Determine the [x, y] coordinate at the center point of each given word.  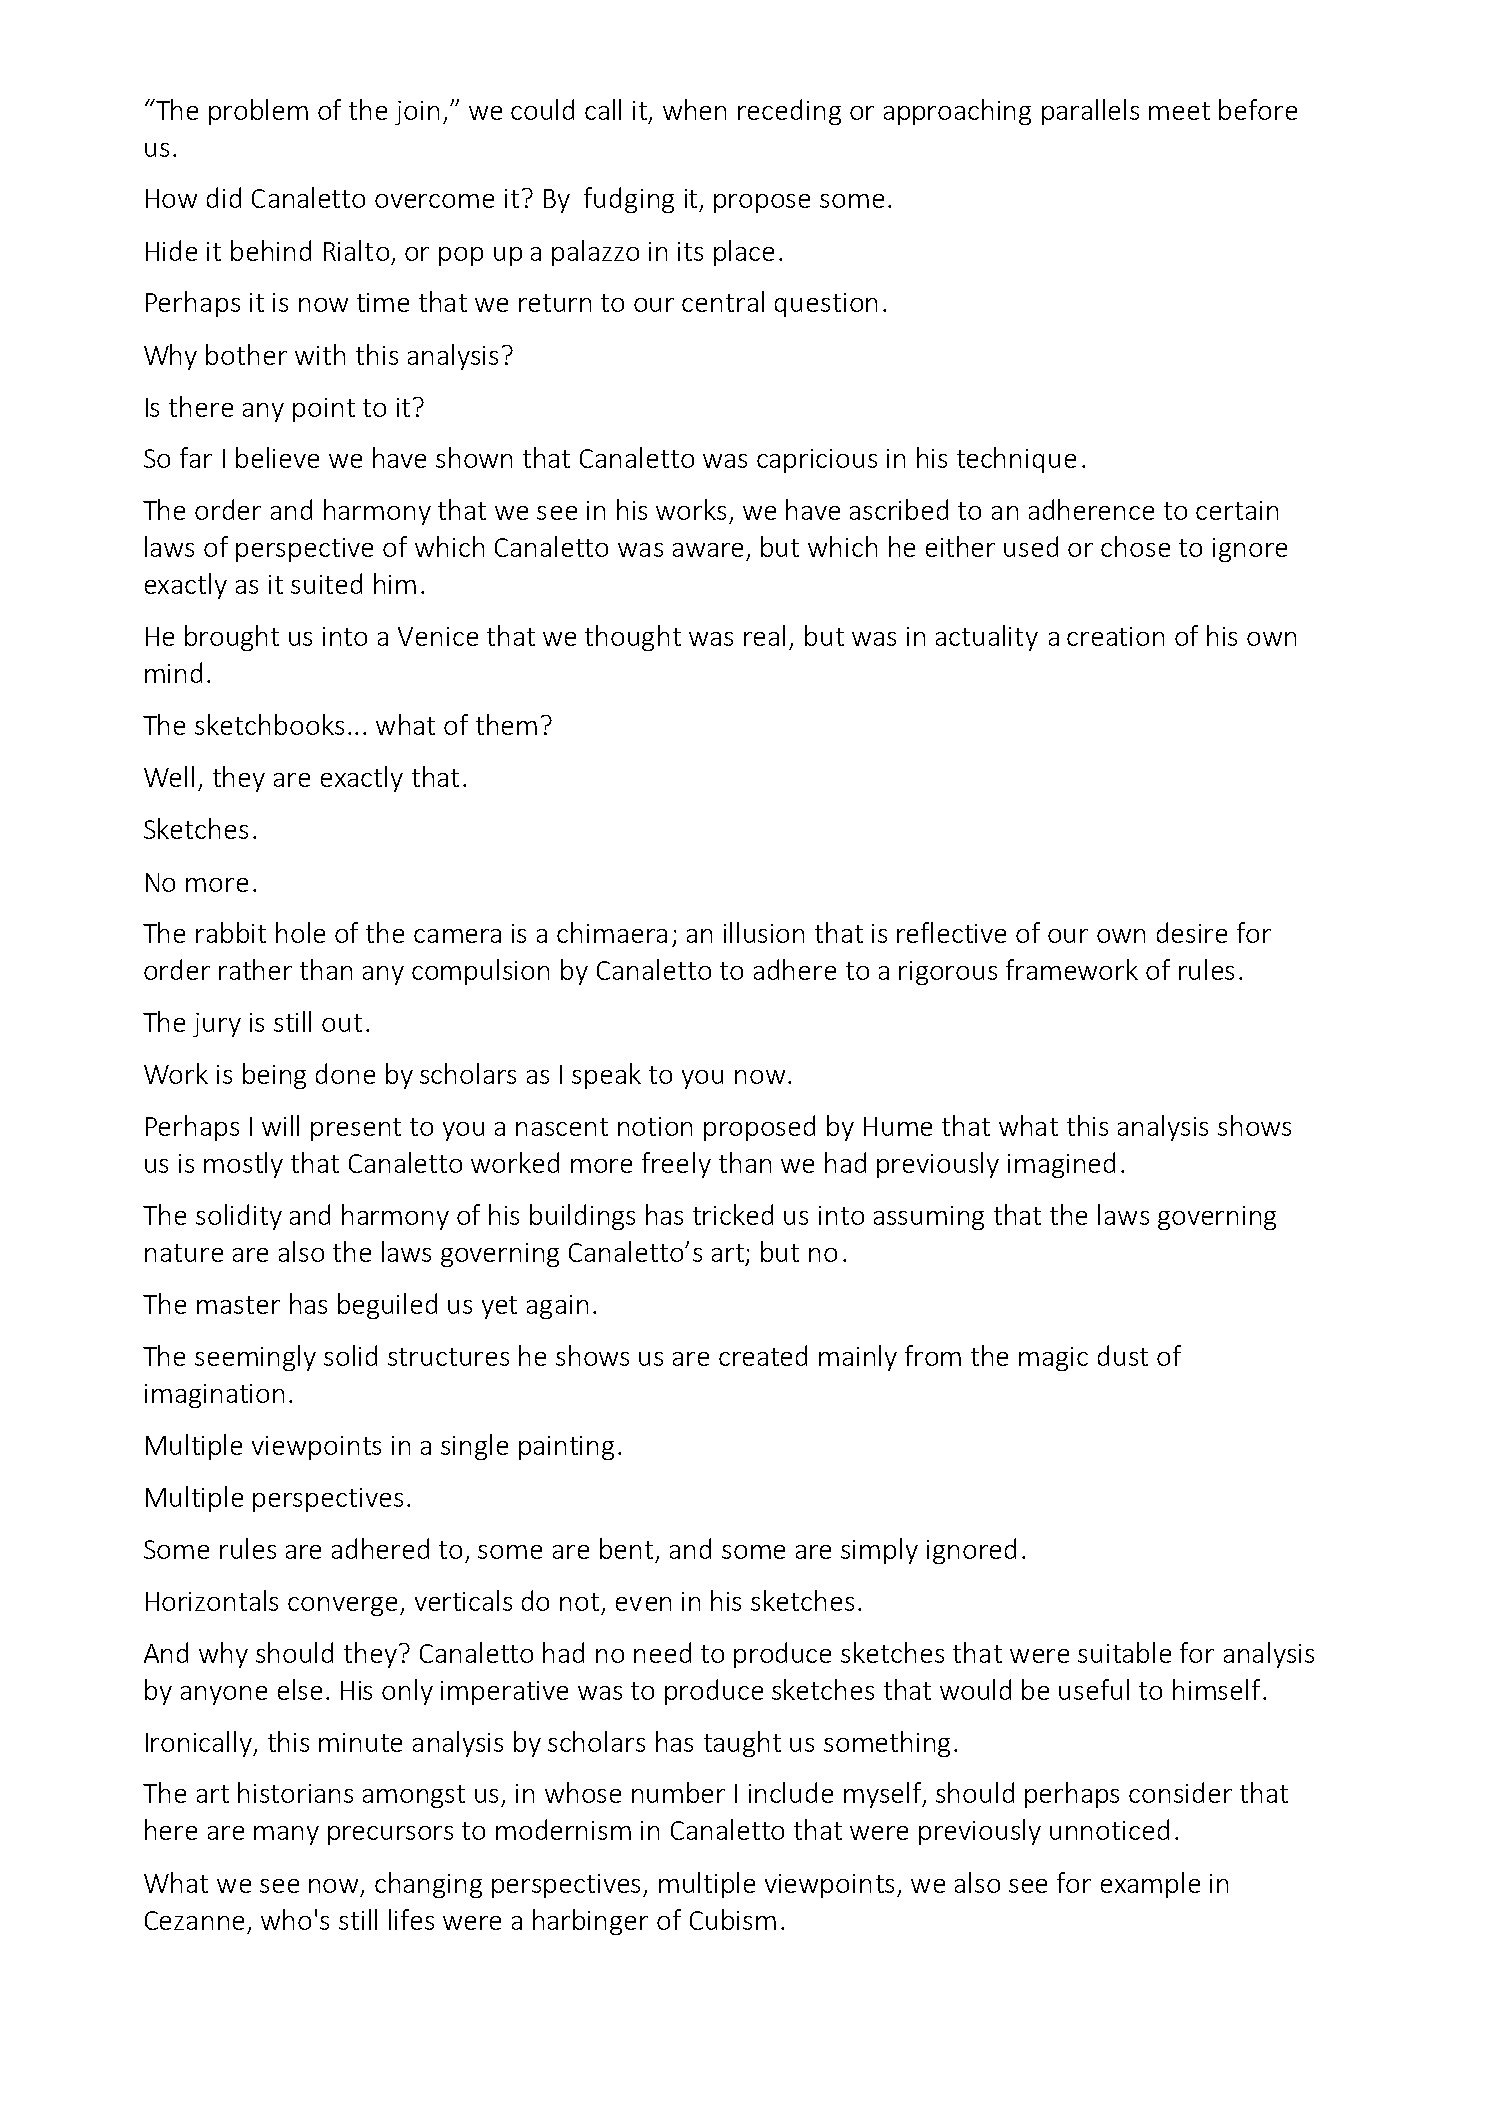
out [342, 1023]
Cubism [733, 1919]
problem [258, 112]
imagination [214, 1396]
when [694, 109]
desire [1192, 932]
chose [1135, 546]
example [1150, 1885]
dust [1123, 1355]
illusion [764, 932]
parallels [1090, 112]
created [763, 1355]
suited [326, 583]
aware [708, 550]
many [286, 1835]
